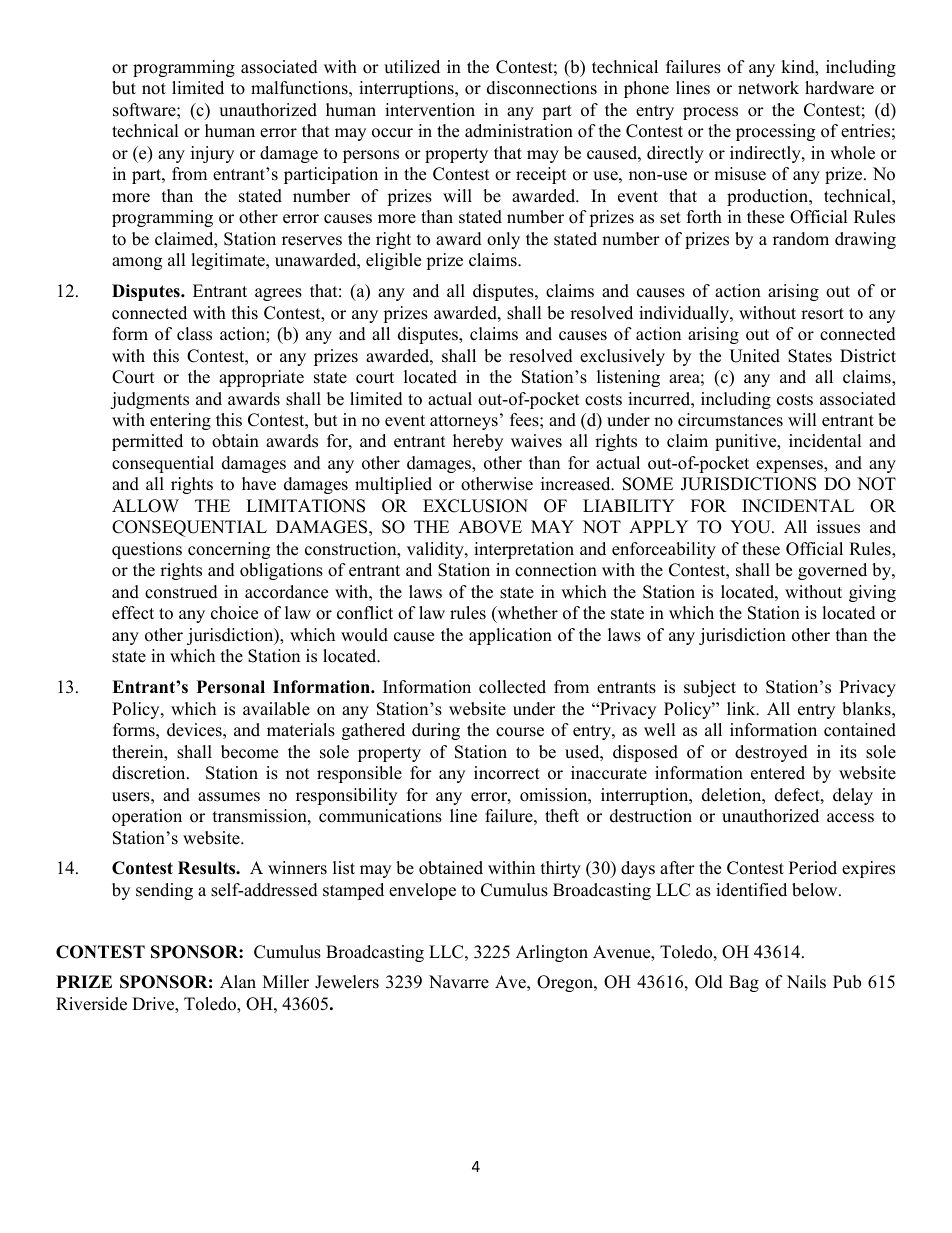 The height and width of the screenshot is (1233, 952). I want to click on questions, so click(147, 550).
